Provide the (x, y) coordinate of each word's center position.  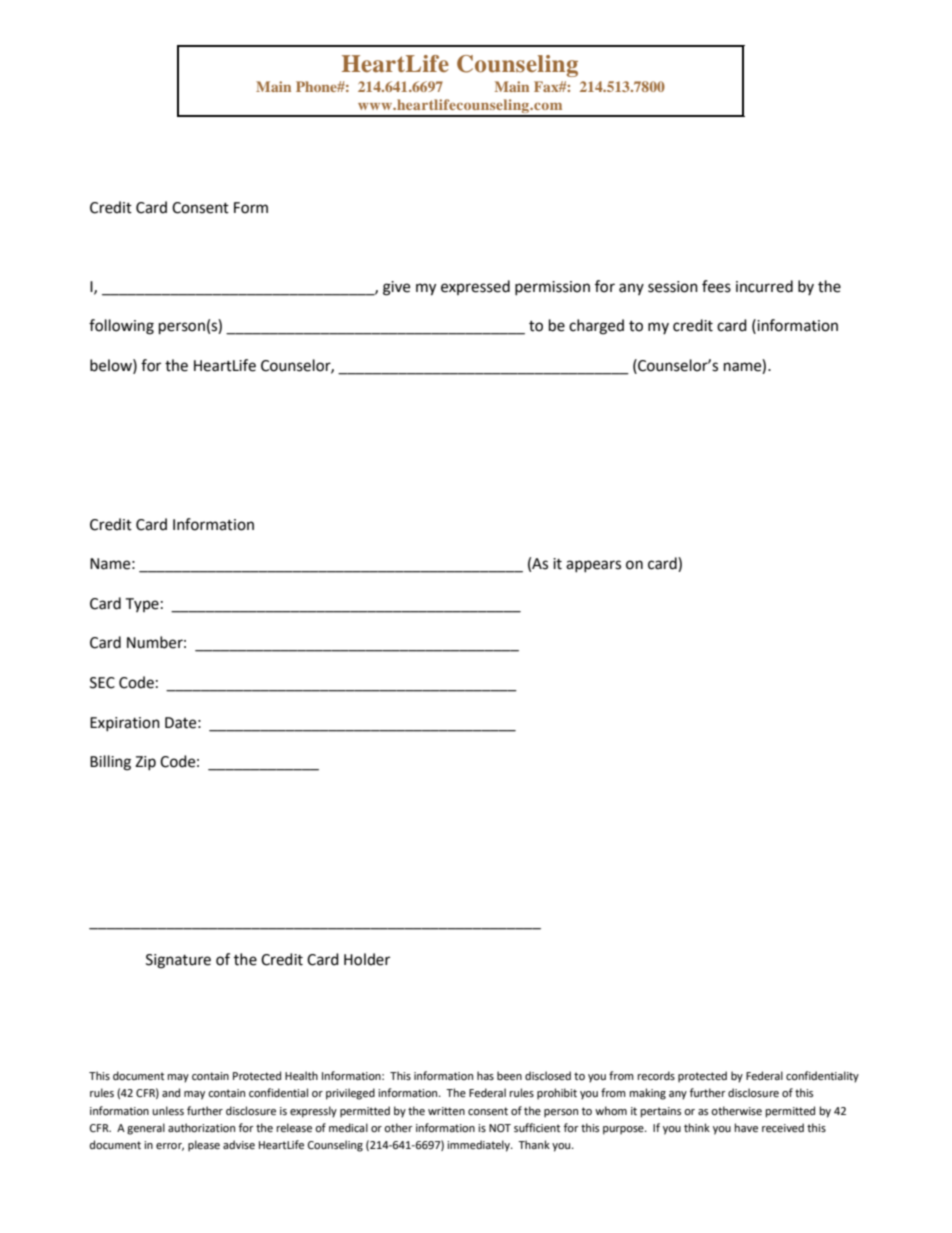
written (446, 1111)
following (121, 327)
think (697, 1127)
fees (716, 286)
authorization (201, 1127)
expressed (475, 287)
